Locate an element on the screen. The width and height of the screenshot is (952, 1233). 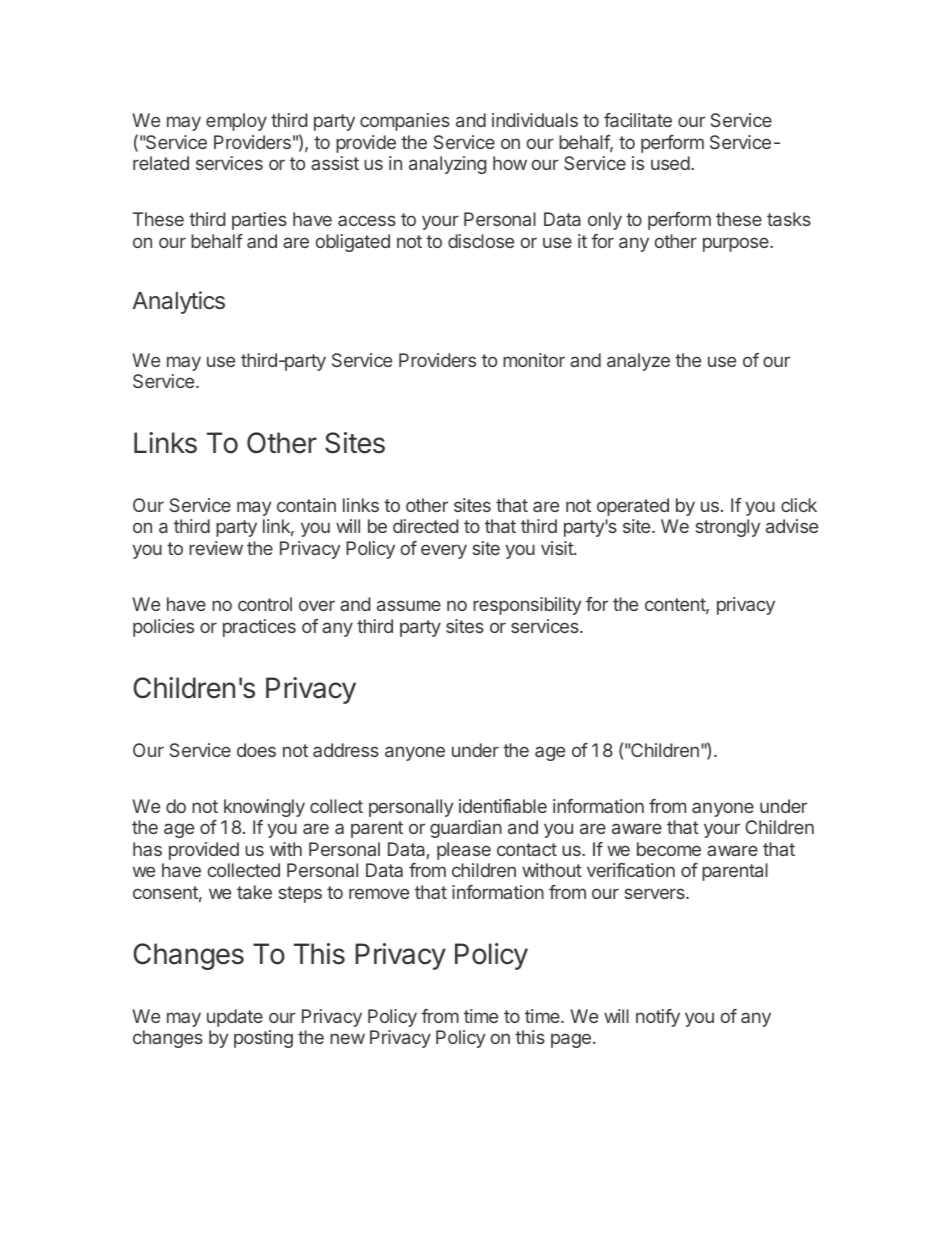
analyzing is located at coordinates (448, 165).
